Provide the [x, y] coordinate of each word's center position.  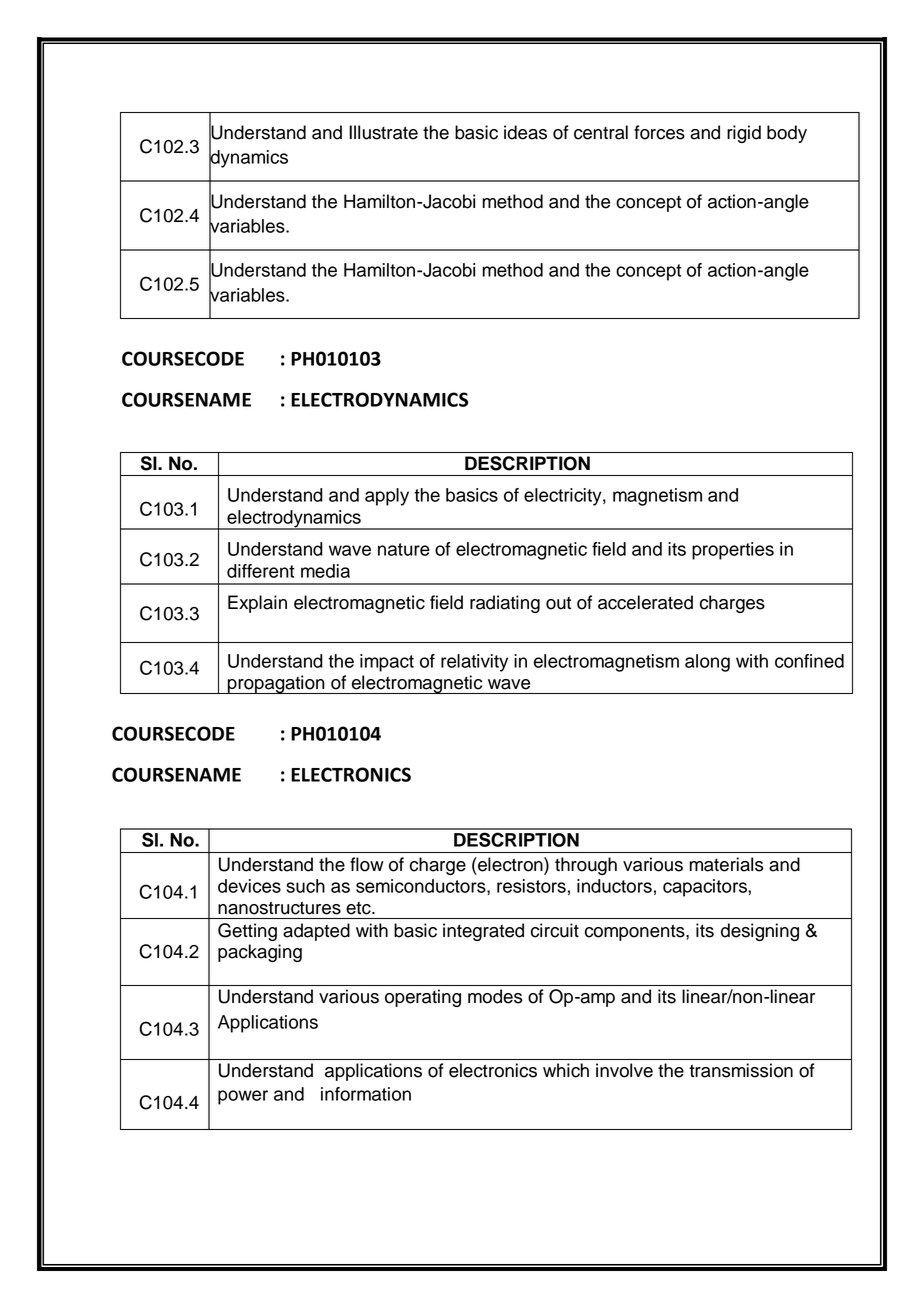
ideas [525, 132]
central [601, 132]
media [325, 571]
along [707, 663]
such [305, 886]
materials [726, 864]
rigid [744, 134]
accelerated [645, 602]
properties [733, 551]
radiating [505, 604]
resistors [531, 886]
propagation [276, 684]
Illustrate [383, 132]
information [366, 1094]
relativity [474, 663]
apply [387, 497]
